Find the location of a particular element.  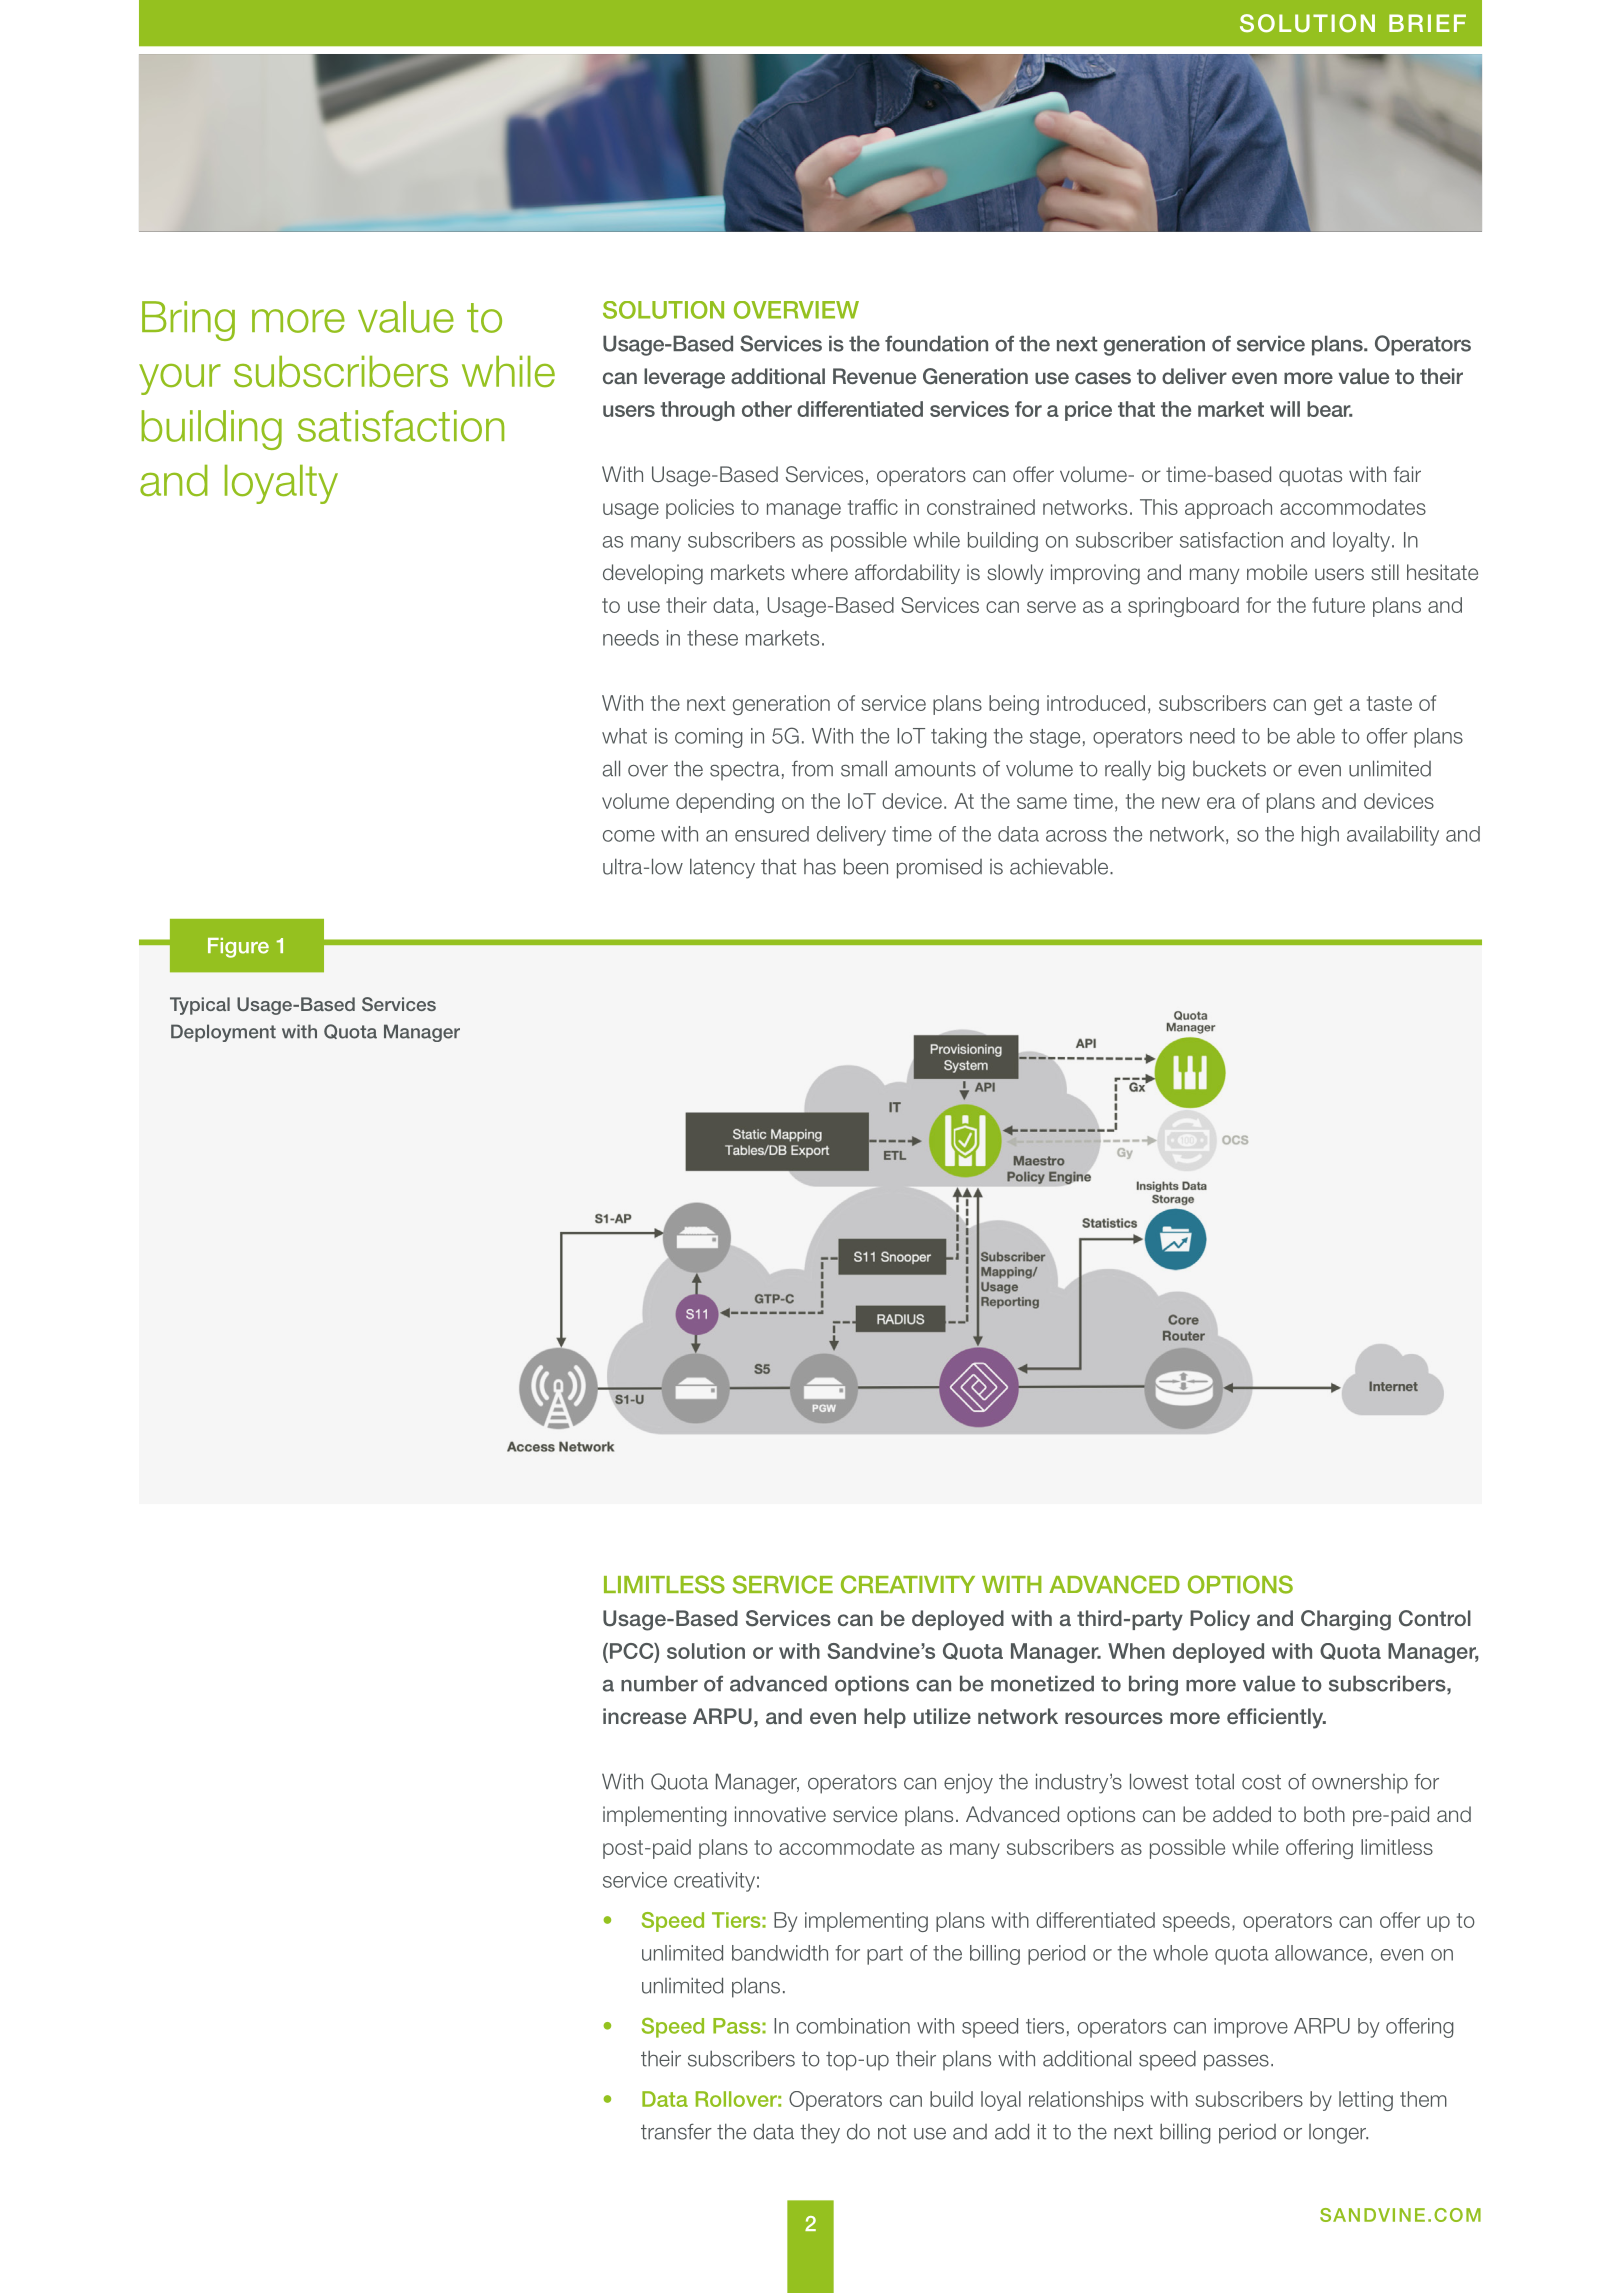

foundation is located at coordinates (936, 343).
